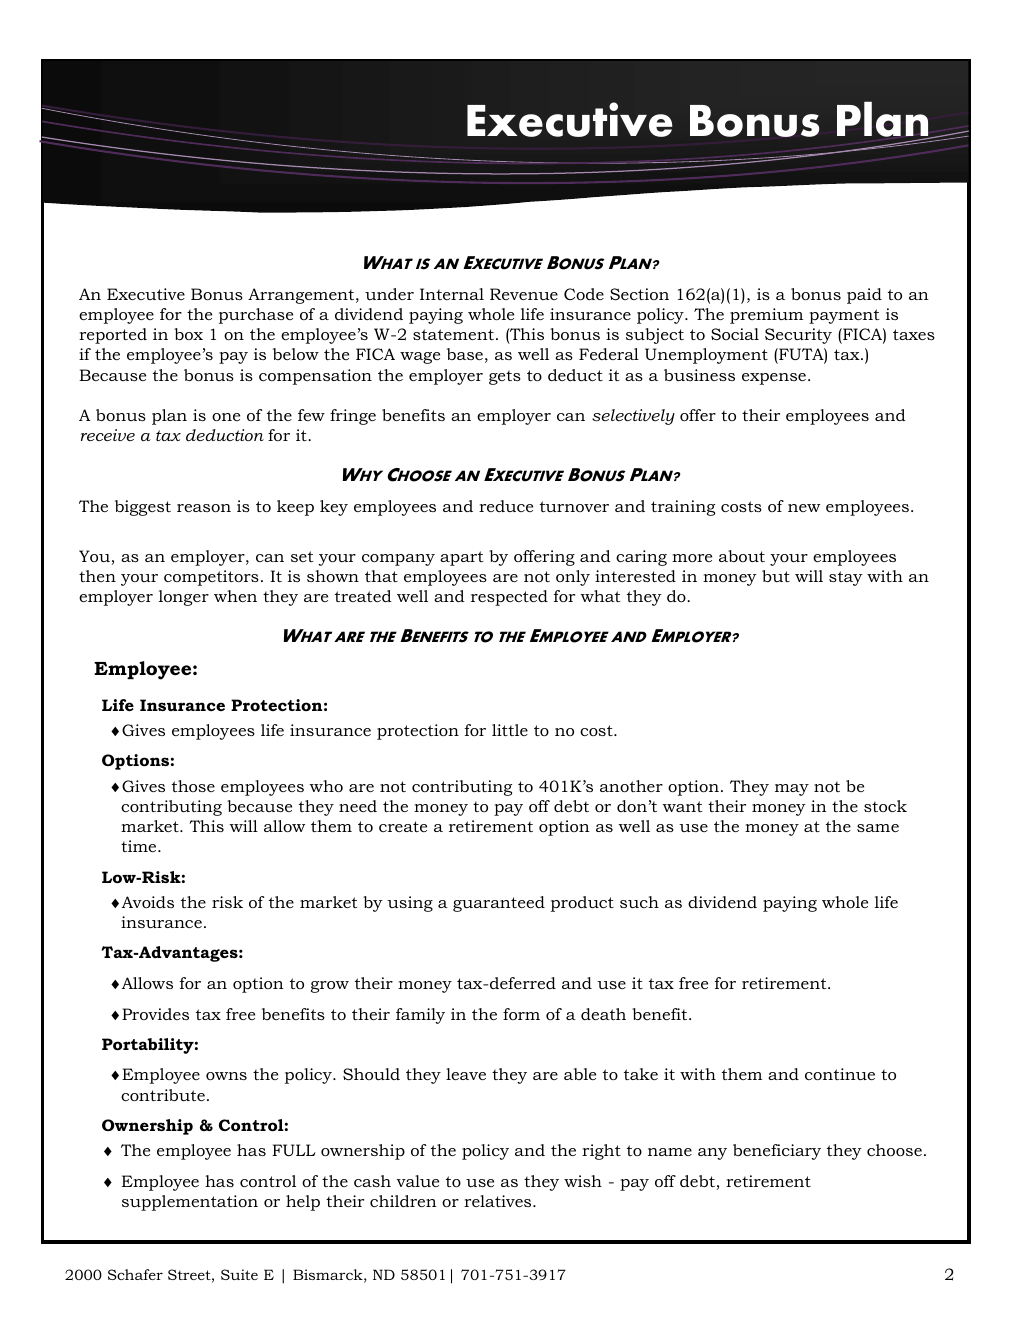  I want to click on time, so click(140, 846).
